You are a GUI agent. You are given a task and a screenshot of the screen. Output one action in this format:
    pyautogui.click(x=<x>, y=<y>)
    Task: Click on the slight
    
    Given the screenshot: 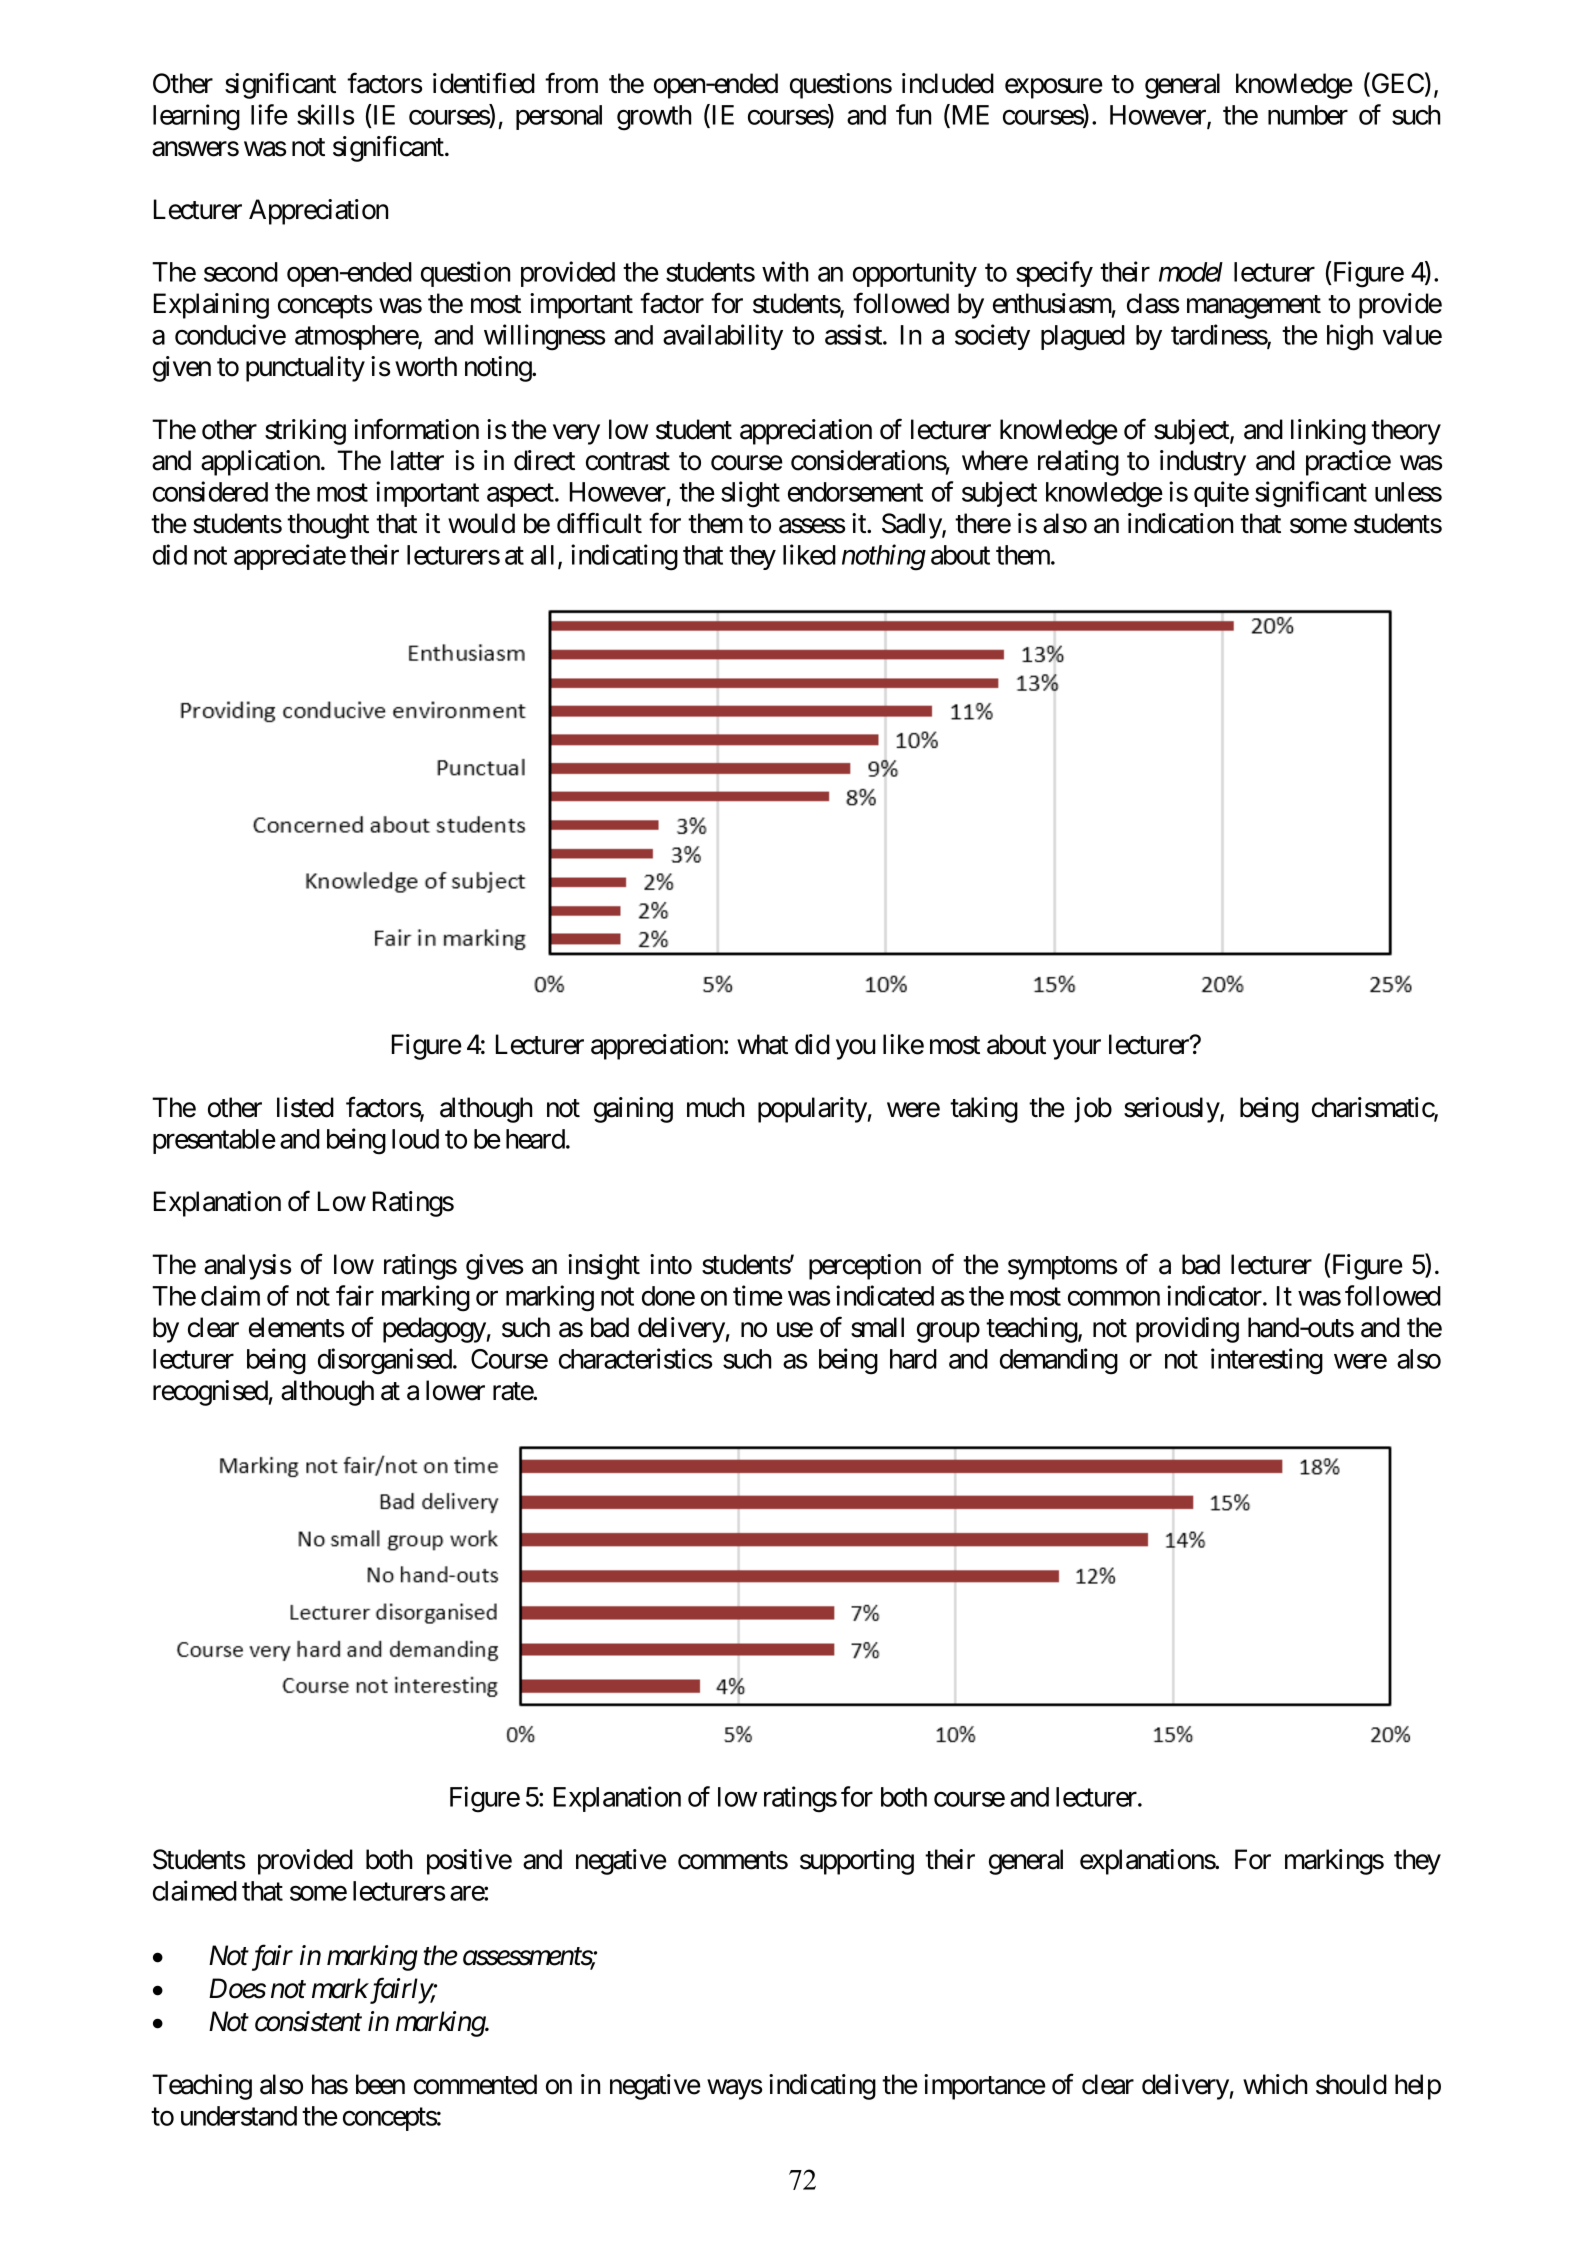 What is the action you would take?
    pyautogui.click(x=750, y=494)
